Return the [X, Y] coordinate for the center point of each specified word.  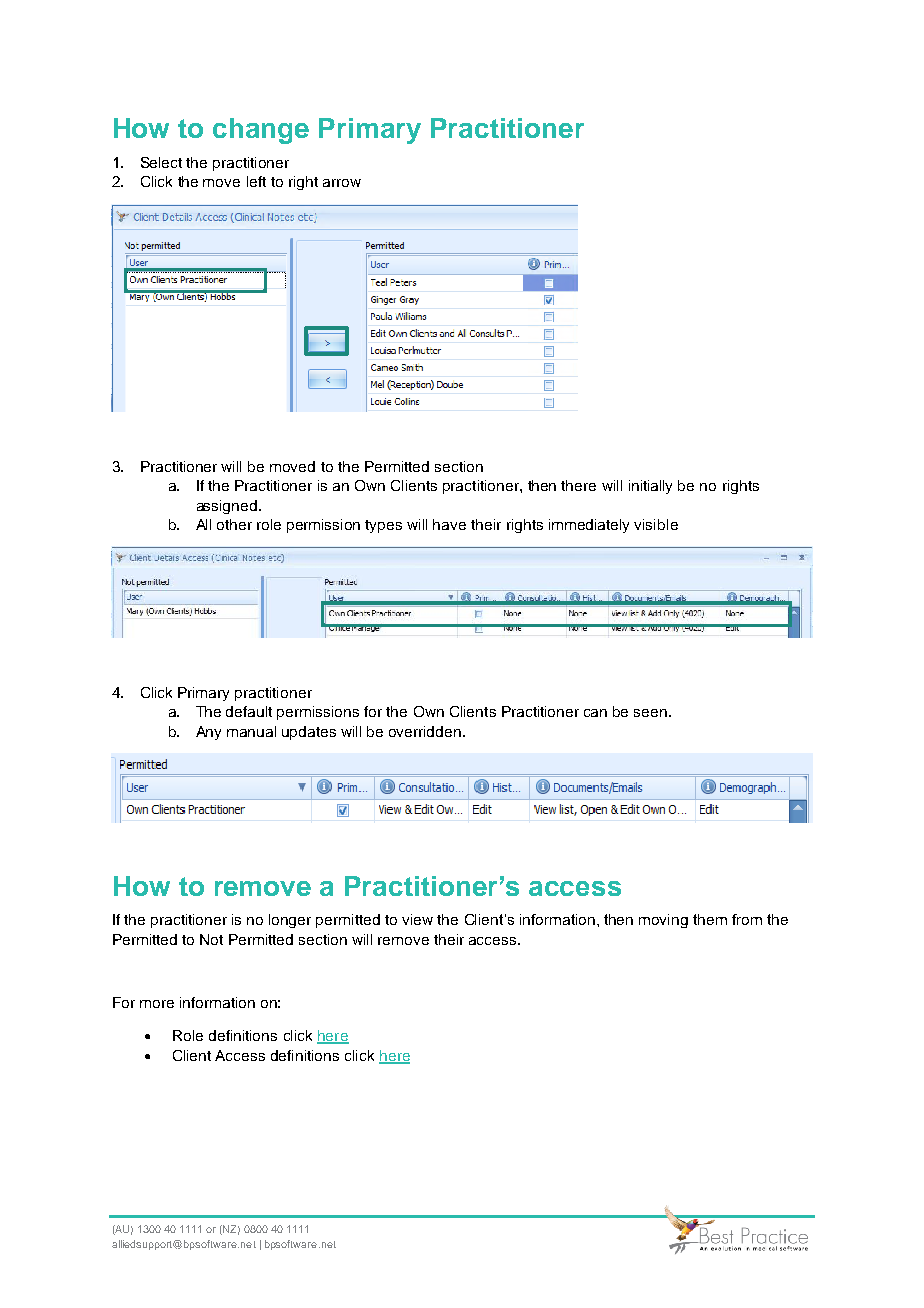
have [449, 524]
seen [650, 713]
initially [650, 487]
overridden [425, 731]
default [249, 711]
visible [656, 524]
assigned [227, 507]
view [417, 919]
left [256, 181]
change [261, 131]
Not [211, 939]
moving [663, 921]
